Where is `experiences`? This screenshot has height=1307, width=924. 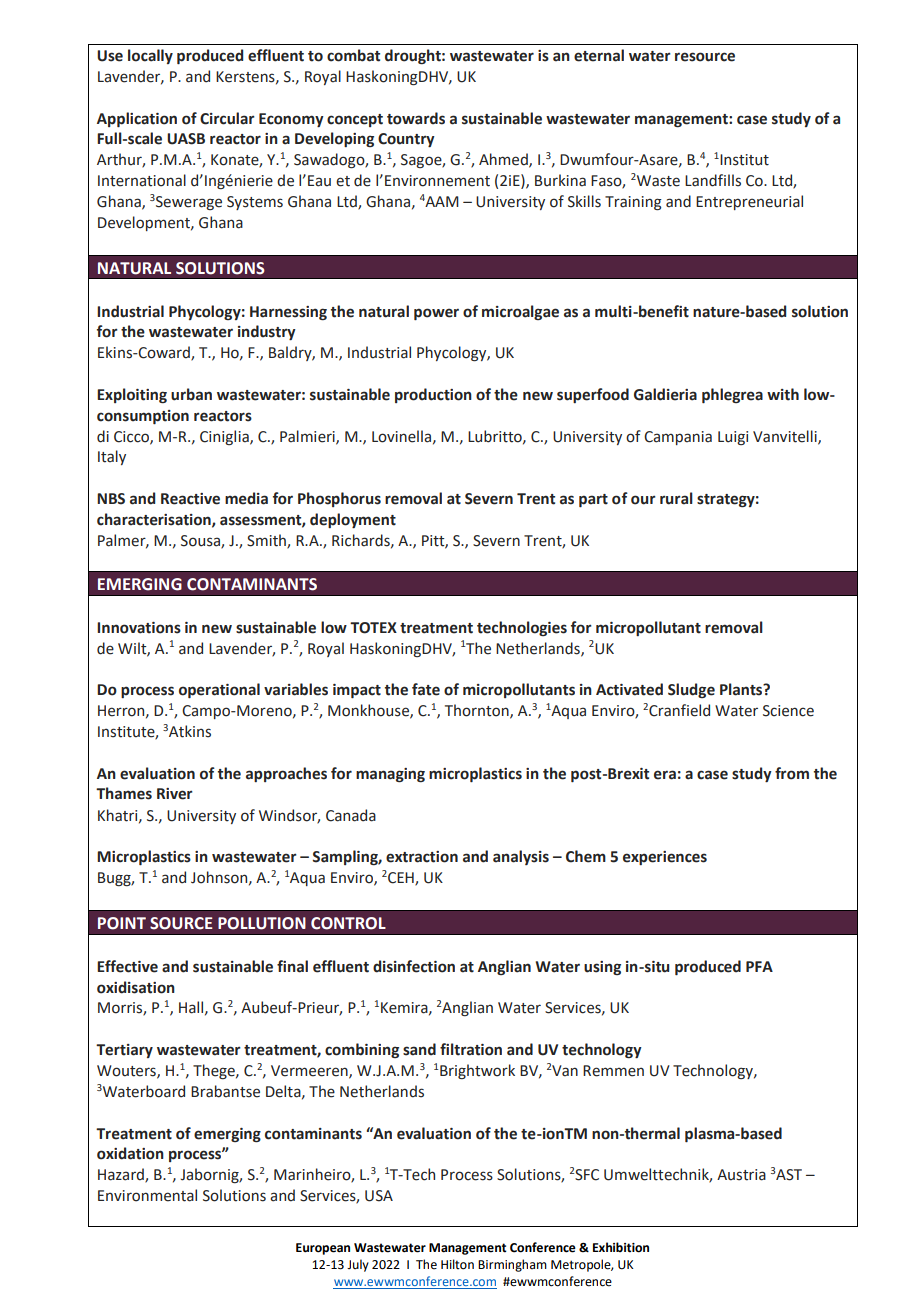
experiences is located at coordinates (665, 858).
